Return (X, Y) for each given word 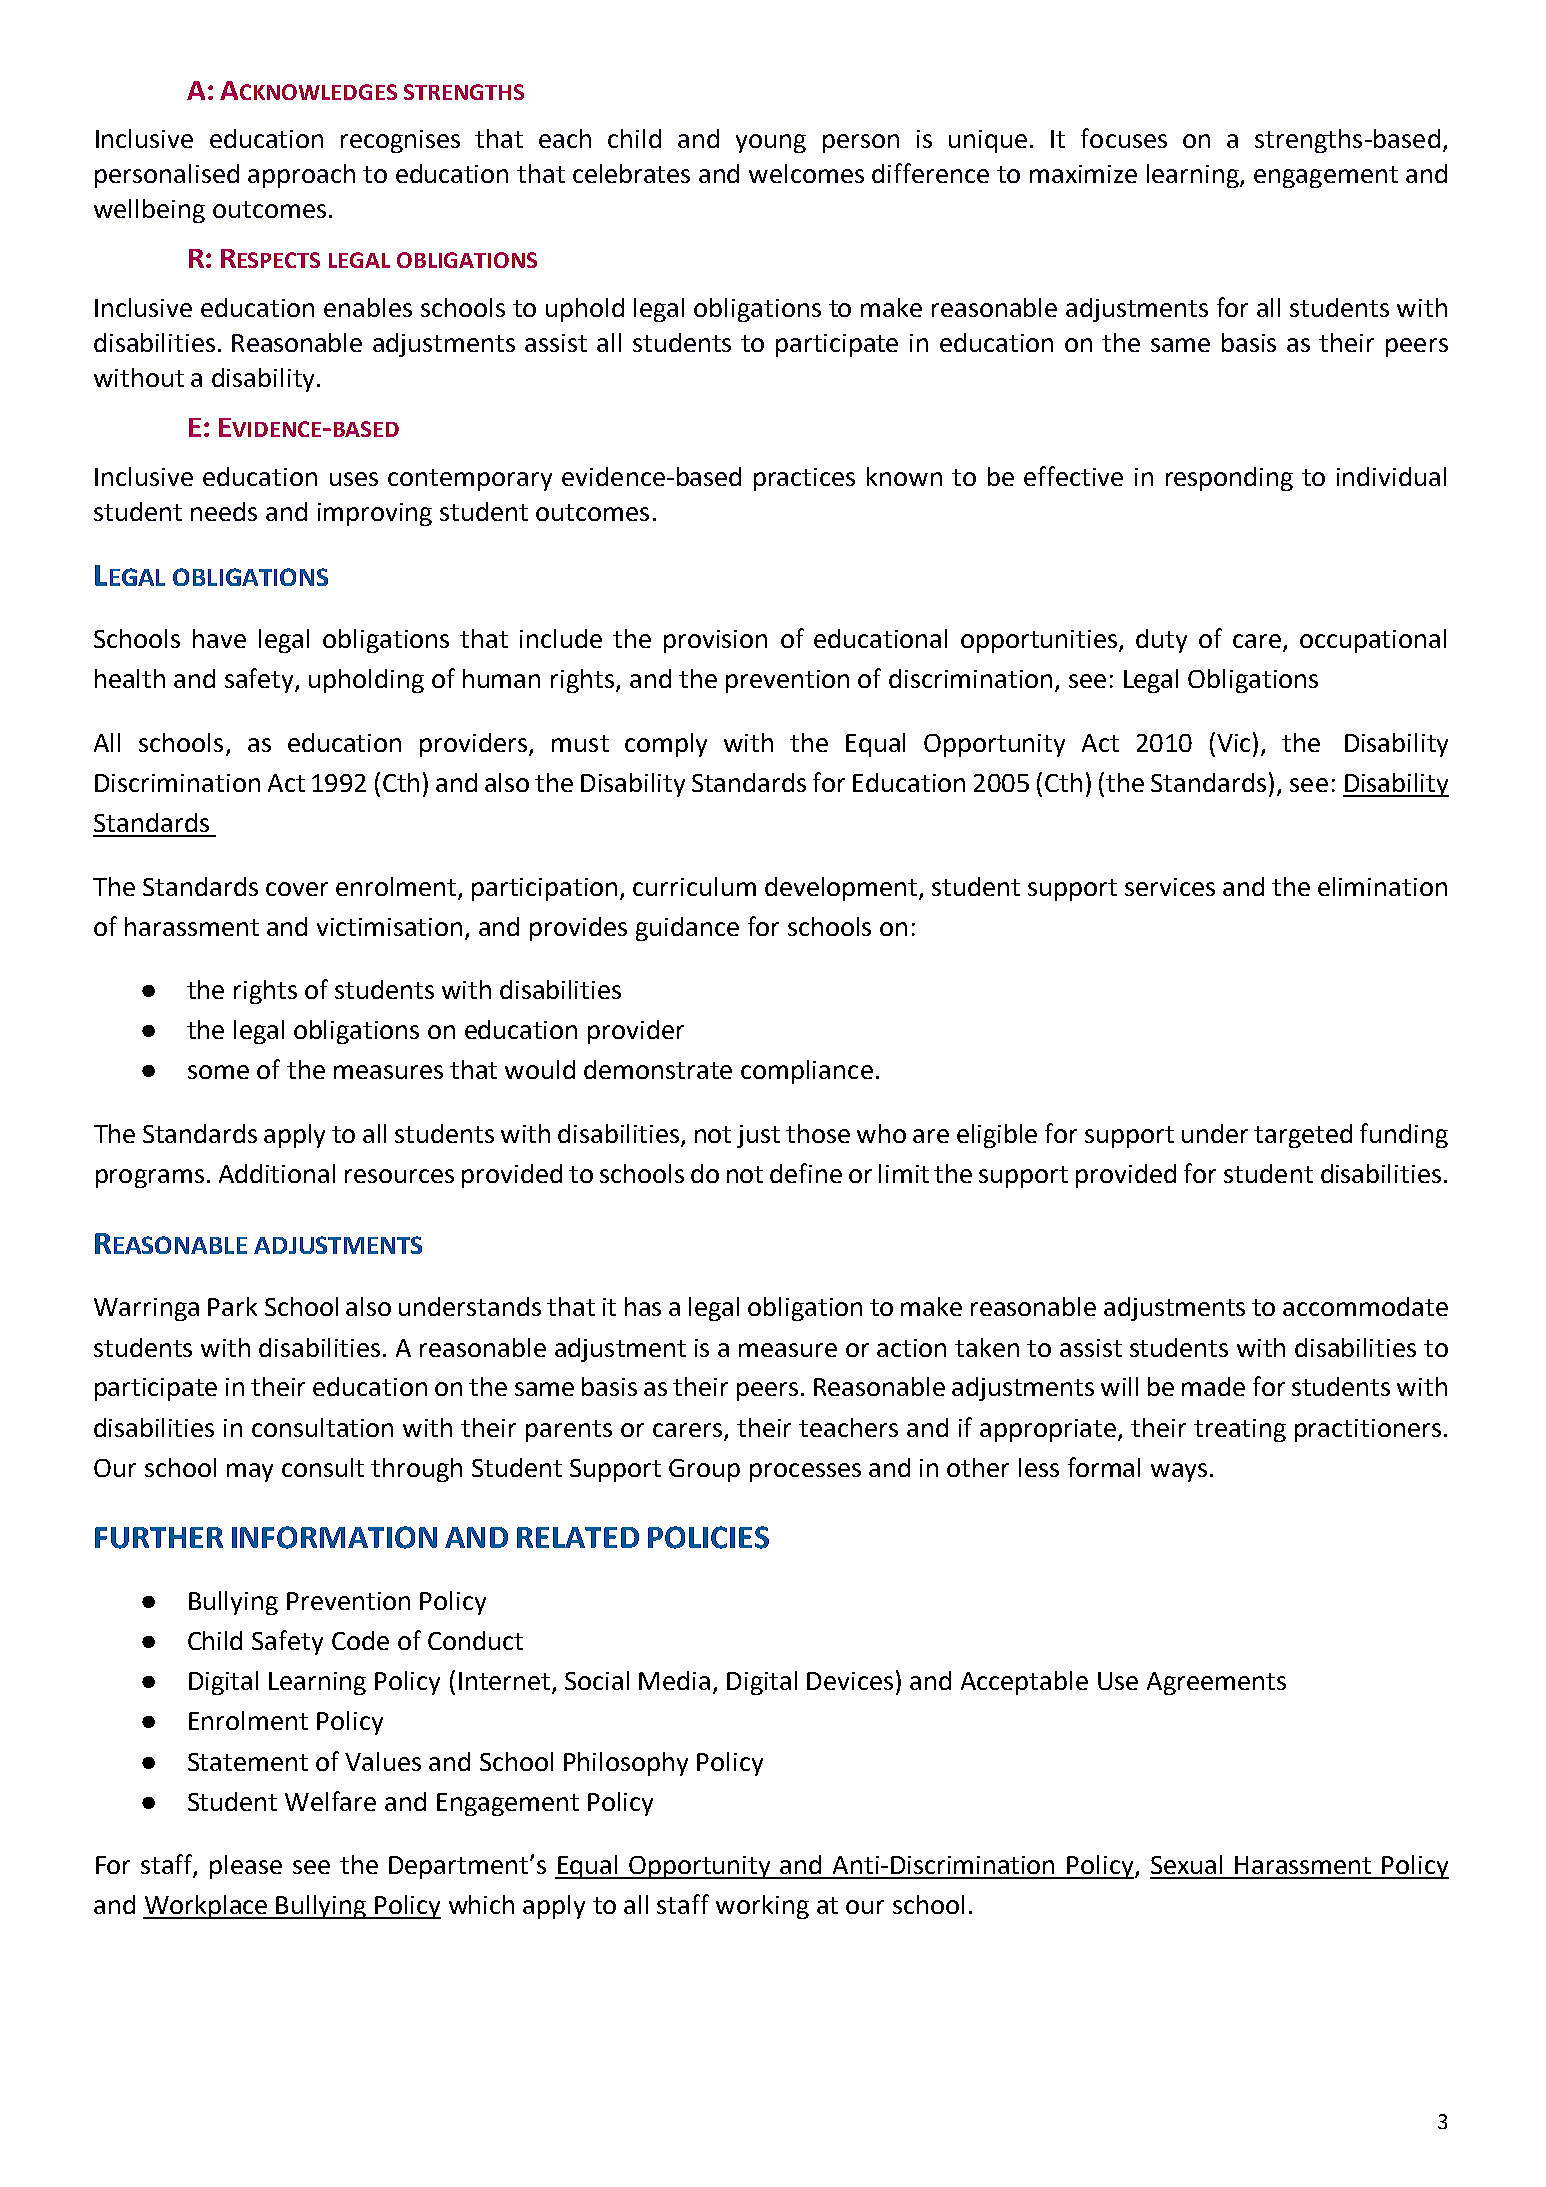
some (218, 1072)
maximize (1083, 174)
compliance (807, 1072)
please (246, 1867)
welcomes (806, 173)
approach (301, 176)
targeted (1303, 1136)
